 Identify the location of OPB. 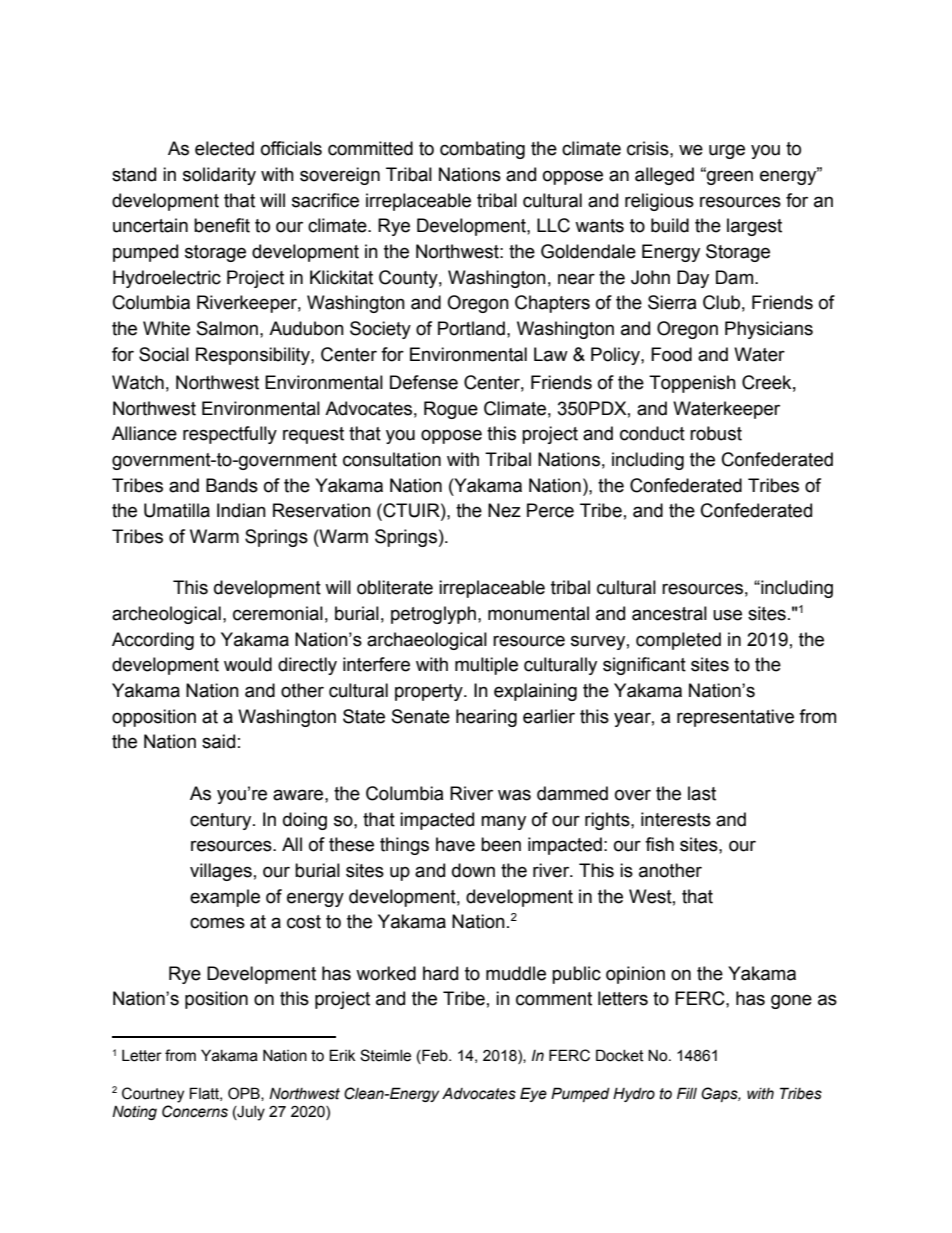
(245, 1094).
